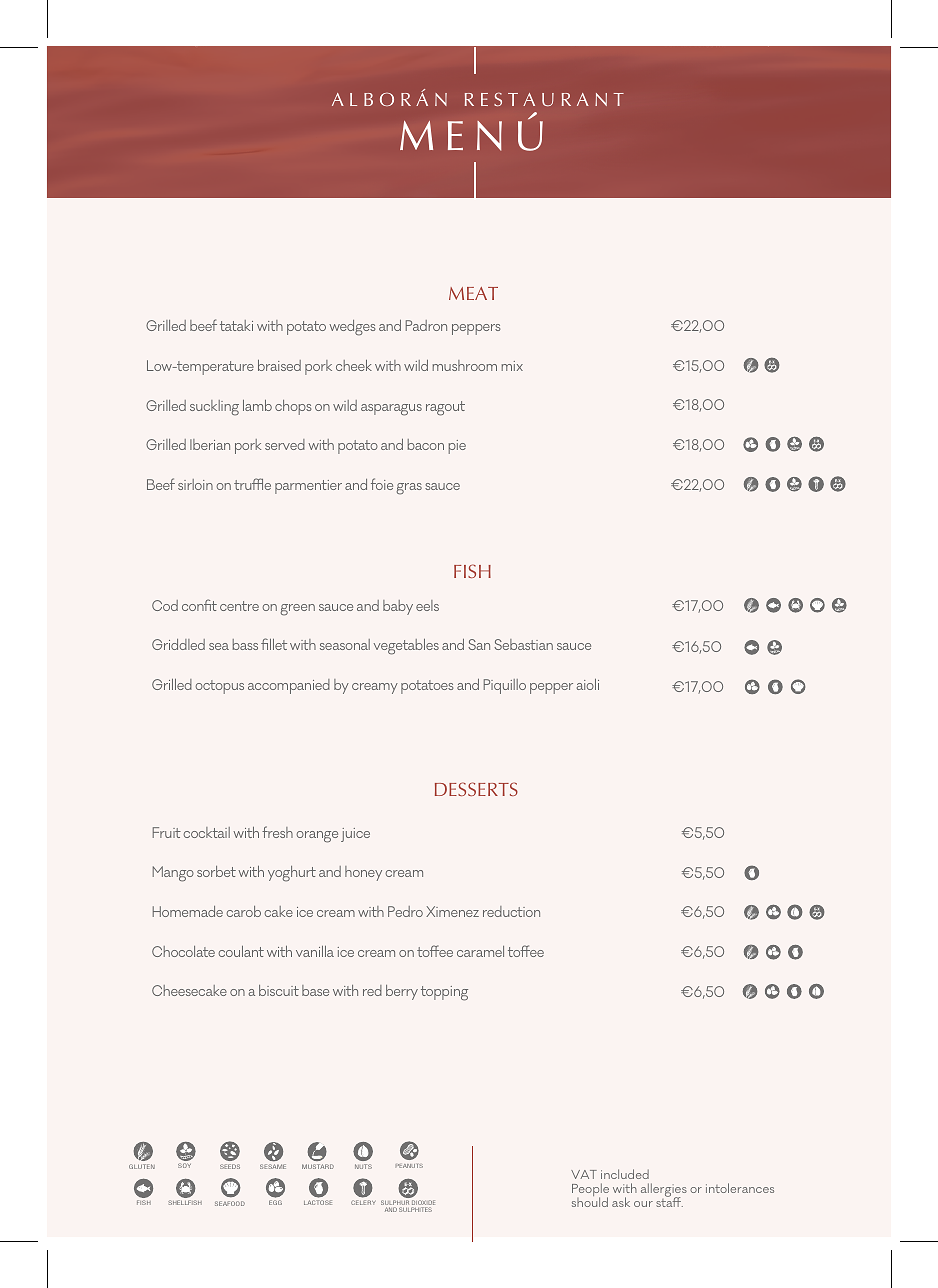 The width and height of the screenshot is (938, 1288). What do you see at coordinates (230, 1166) in the screenshot?
I see `SEEDS` at bounding box center [230, 1166].
